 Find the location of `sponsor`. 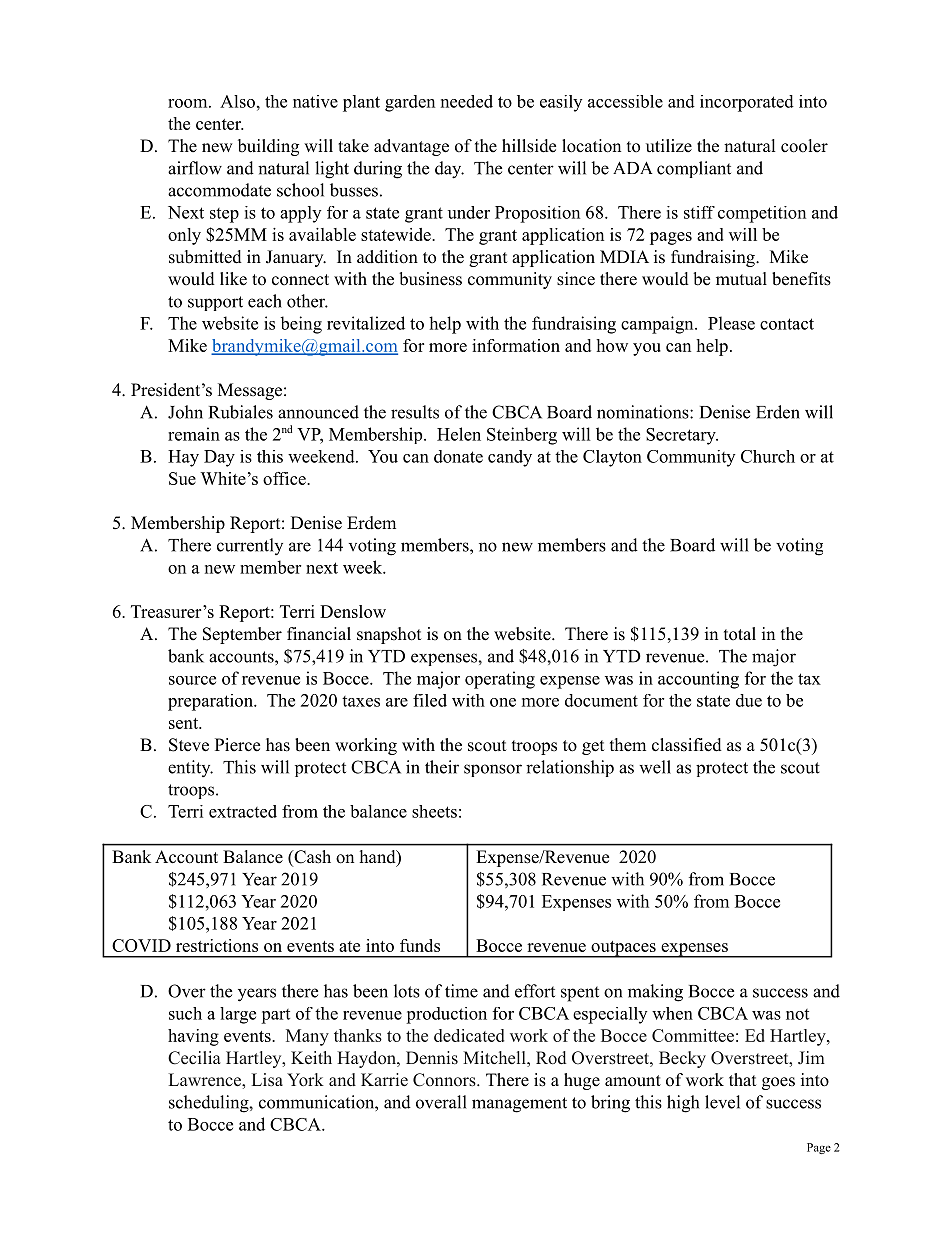

sponsor is located at coordinates (493, 770).
